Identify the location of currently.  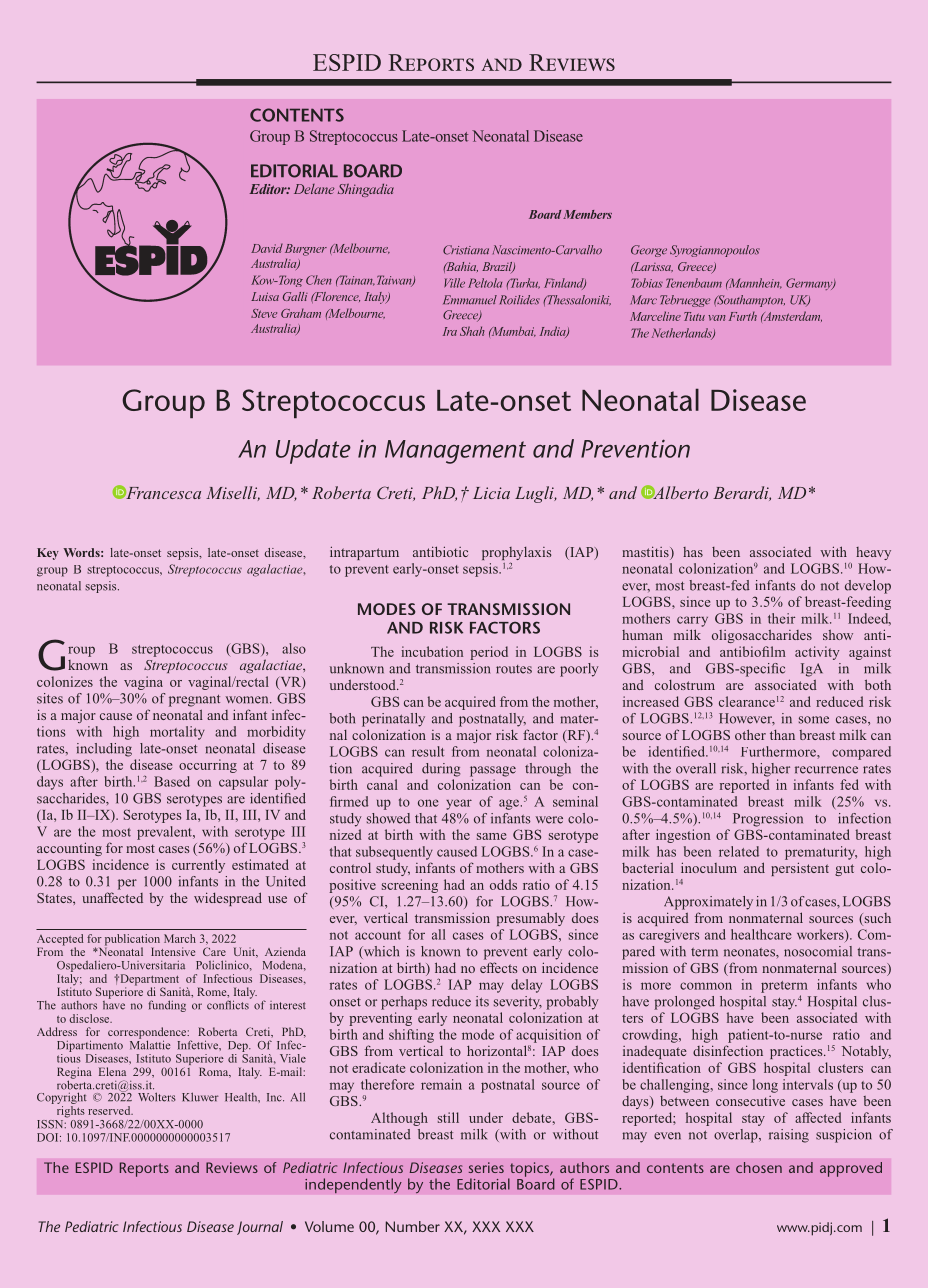
(198, 866).
